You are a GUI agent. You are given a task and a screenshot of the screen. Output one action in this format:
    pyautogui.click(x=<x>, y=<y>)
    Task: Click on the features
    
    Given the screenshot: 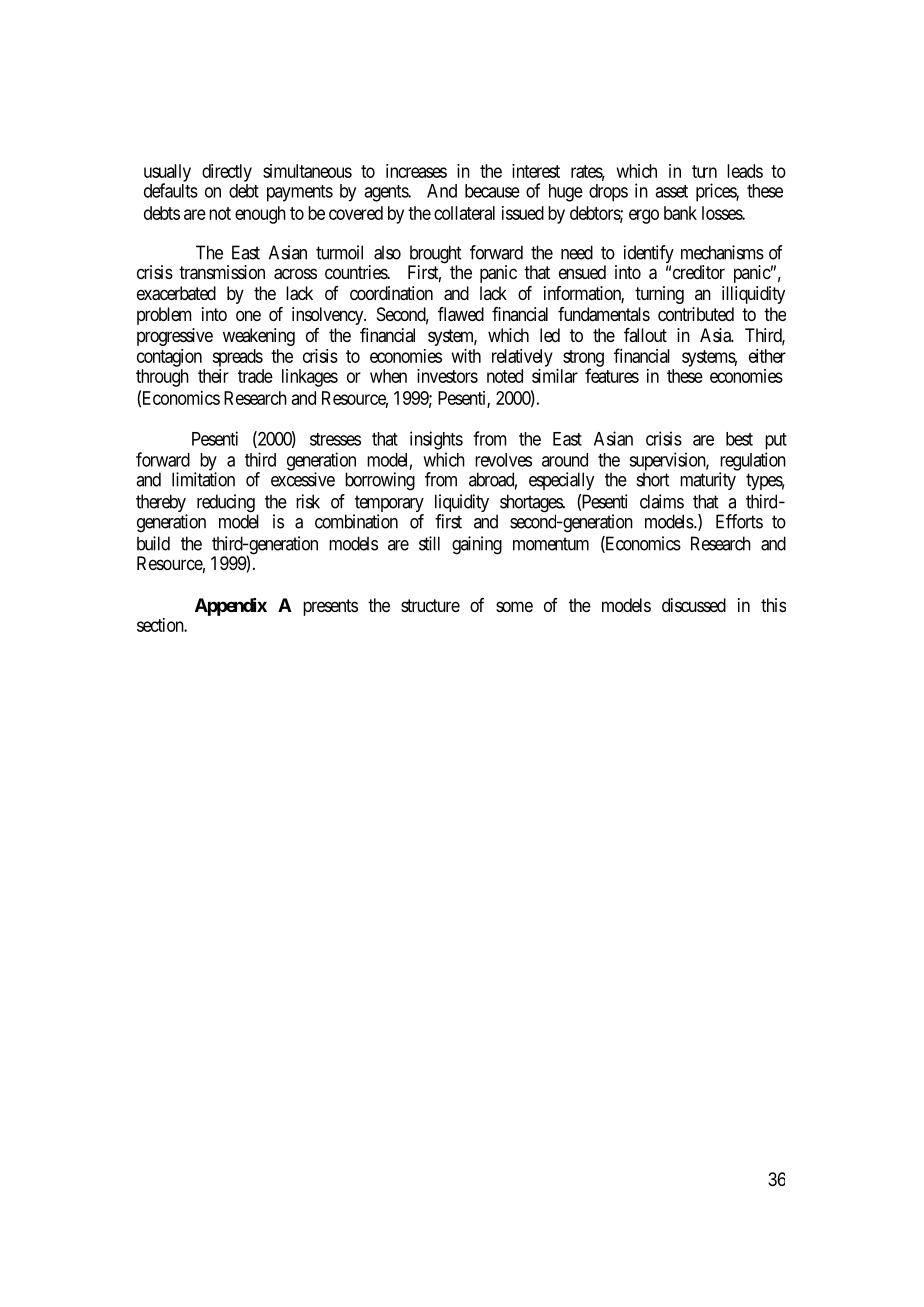 What is the action you would take?
    pyautogui.click(x=612, y=375)
